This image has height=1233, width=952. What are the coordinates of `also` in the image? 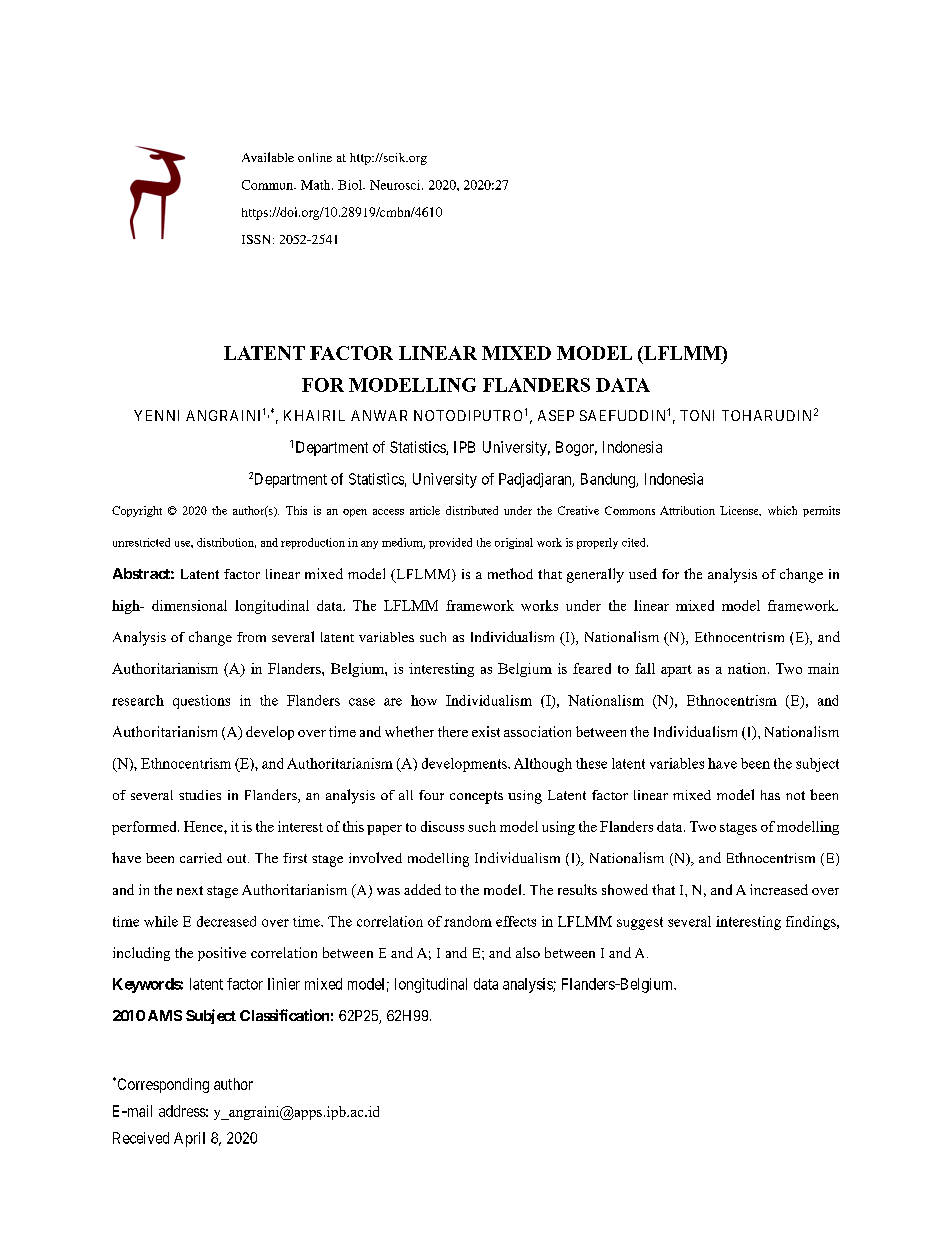 It's located at (528, 952).
